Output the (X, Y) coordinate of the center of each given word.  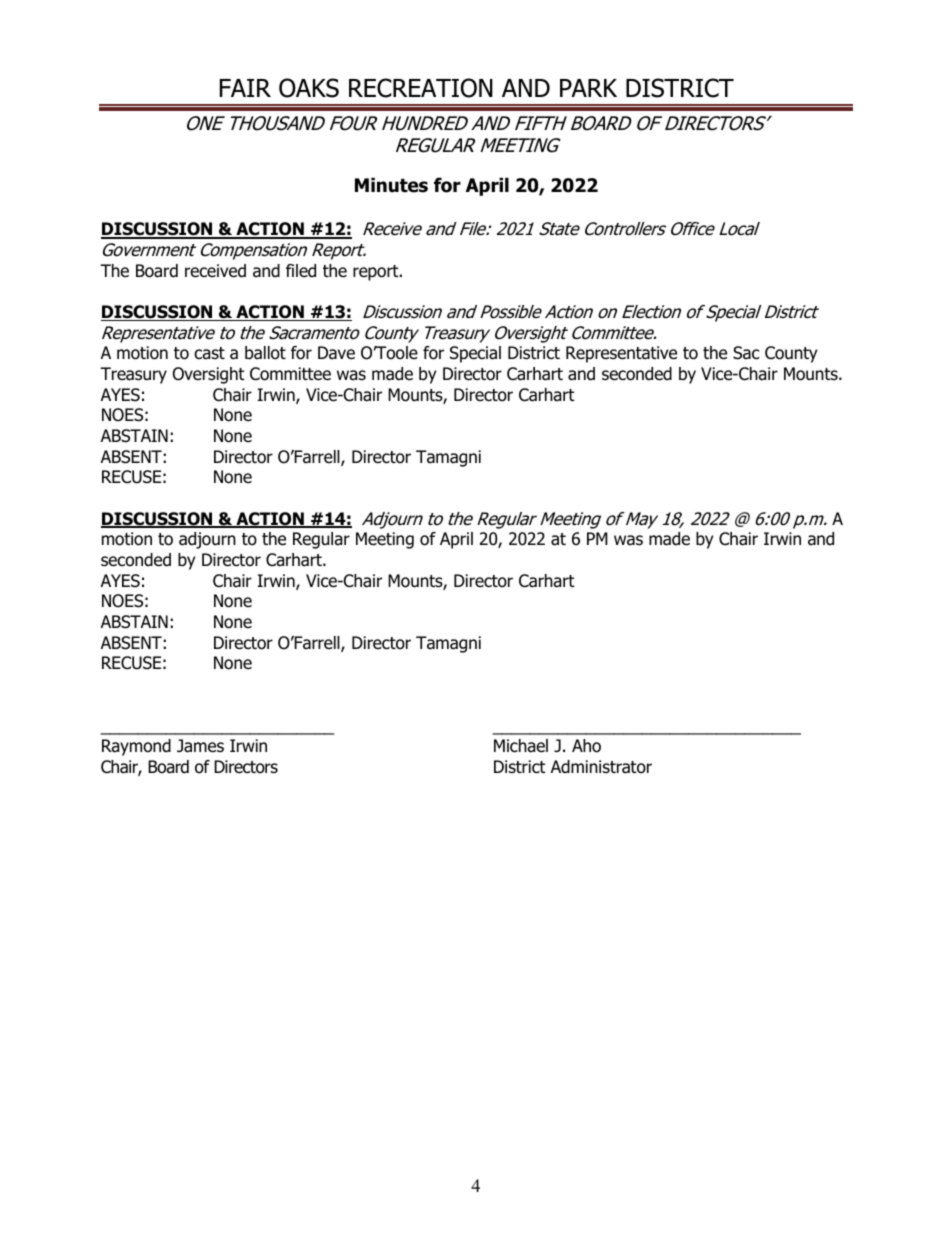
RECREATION (421, 88)
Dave (336, 353)
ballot (265, 353)
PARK (588, 88)
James (200, 746)
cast (209, 353)
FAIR (245, 88)
